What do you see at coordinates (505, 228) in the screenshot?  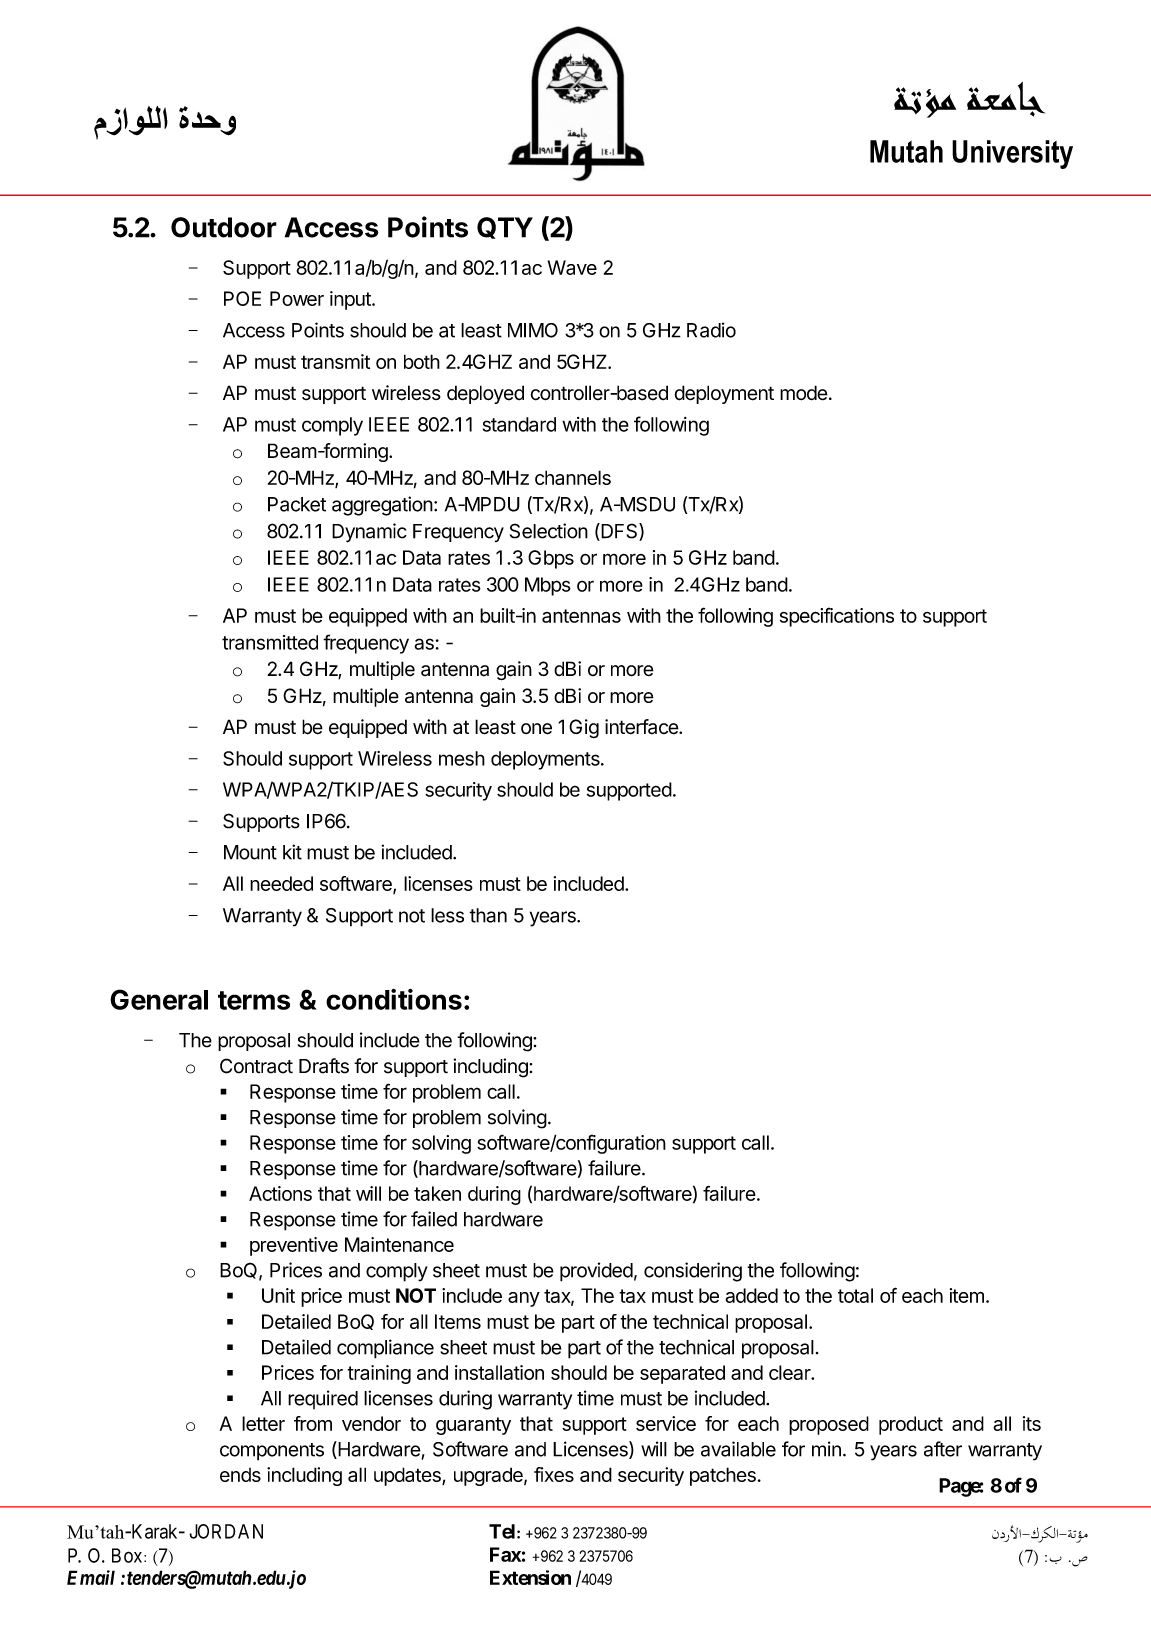 I see `QTY` at bounding box center [505, 228].
